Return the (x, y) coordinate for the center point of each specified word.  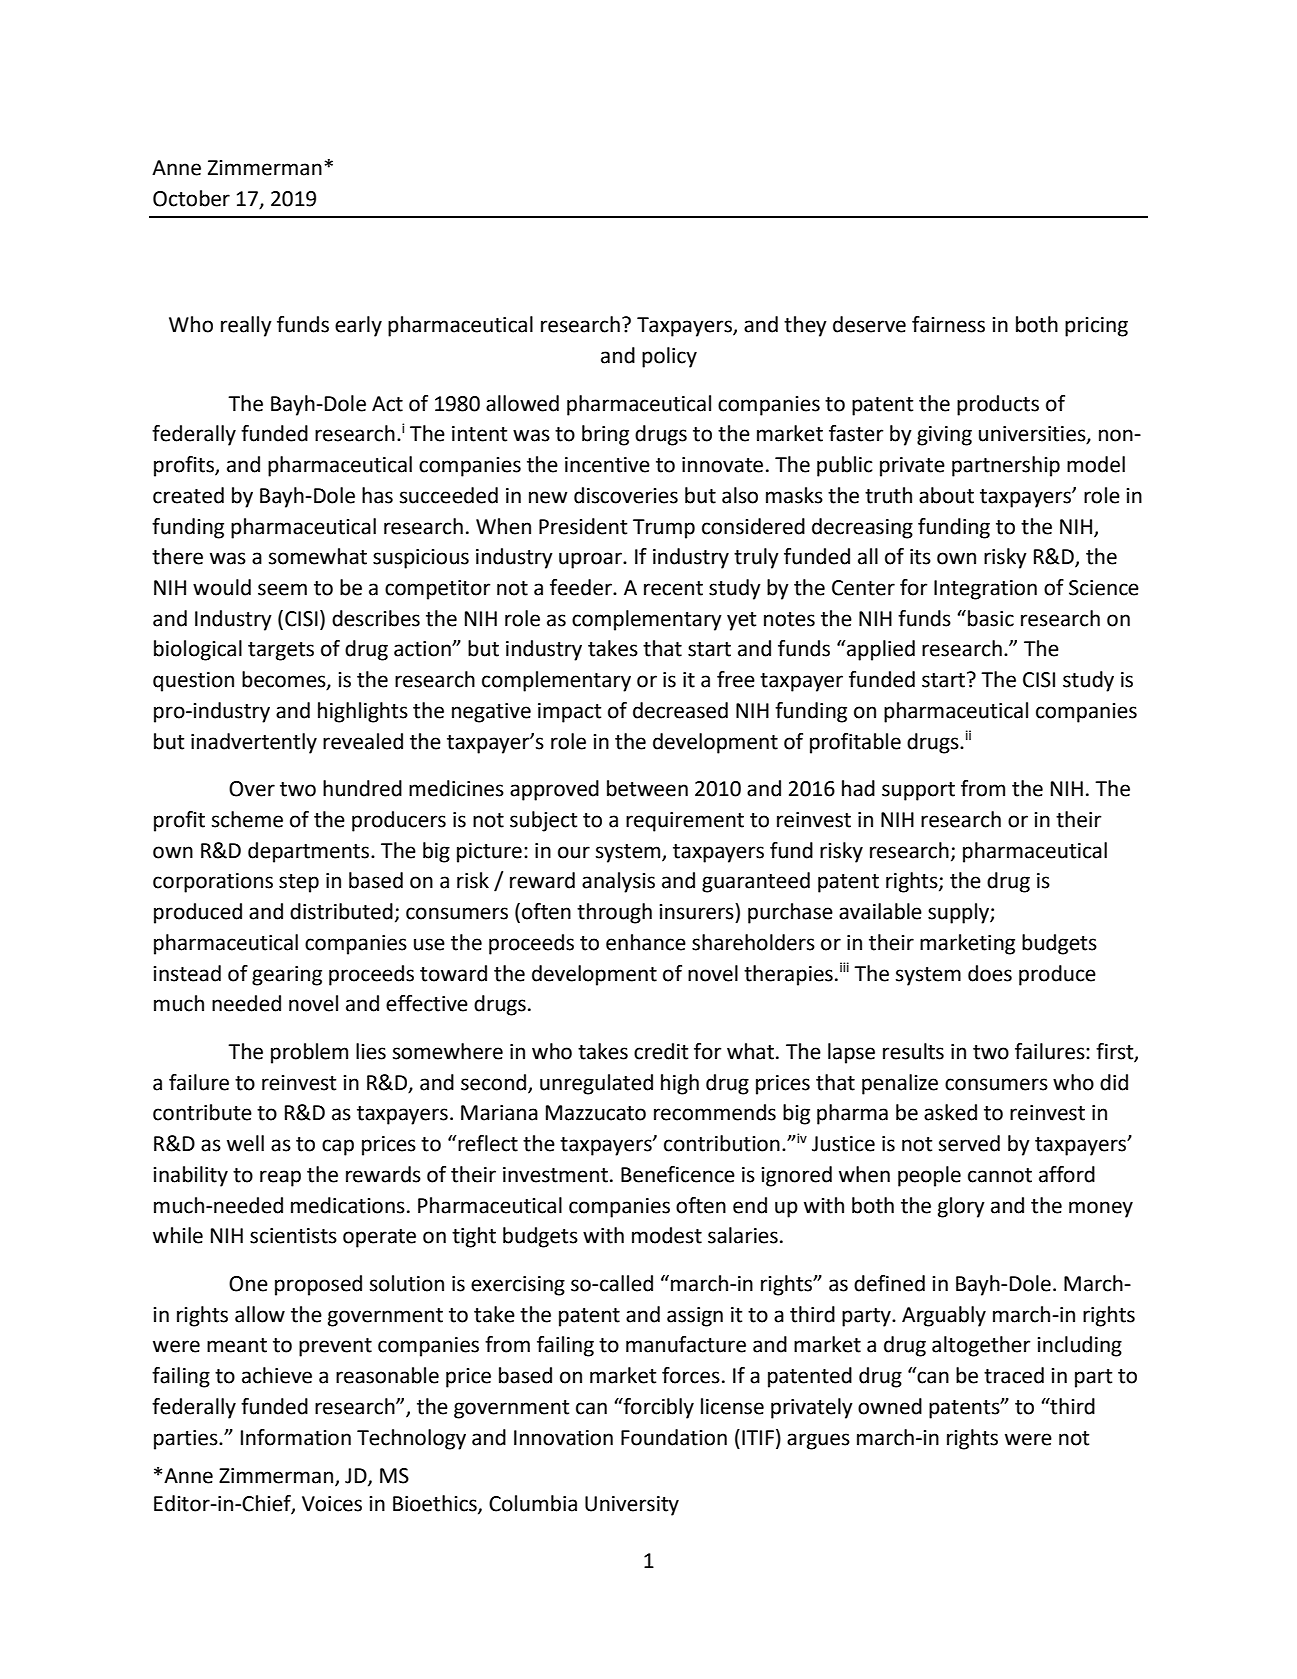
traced (1014, 1375)
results (913, 1051)
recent (673, 588)
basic (991, 618)
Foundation (674, 1437)
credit (661, 1051)
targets (281, 651)
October (191, 198)
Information (296, 1437)
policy (669, 357)
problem (309, 1053)
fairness (948, 324)
